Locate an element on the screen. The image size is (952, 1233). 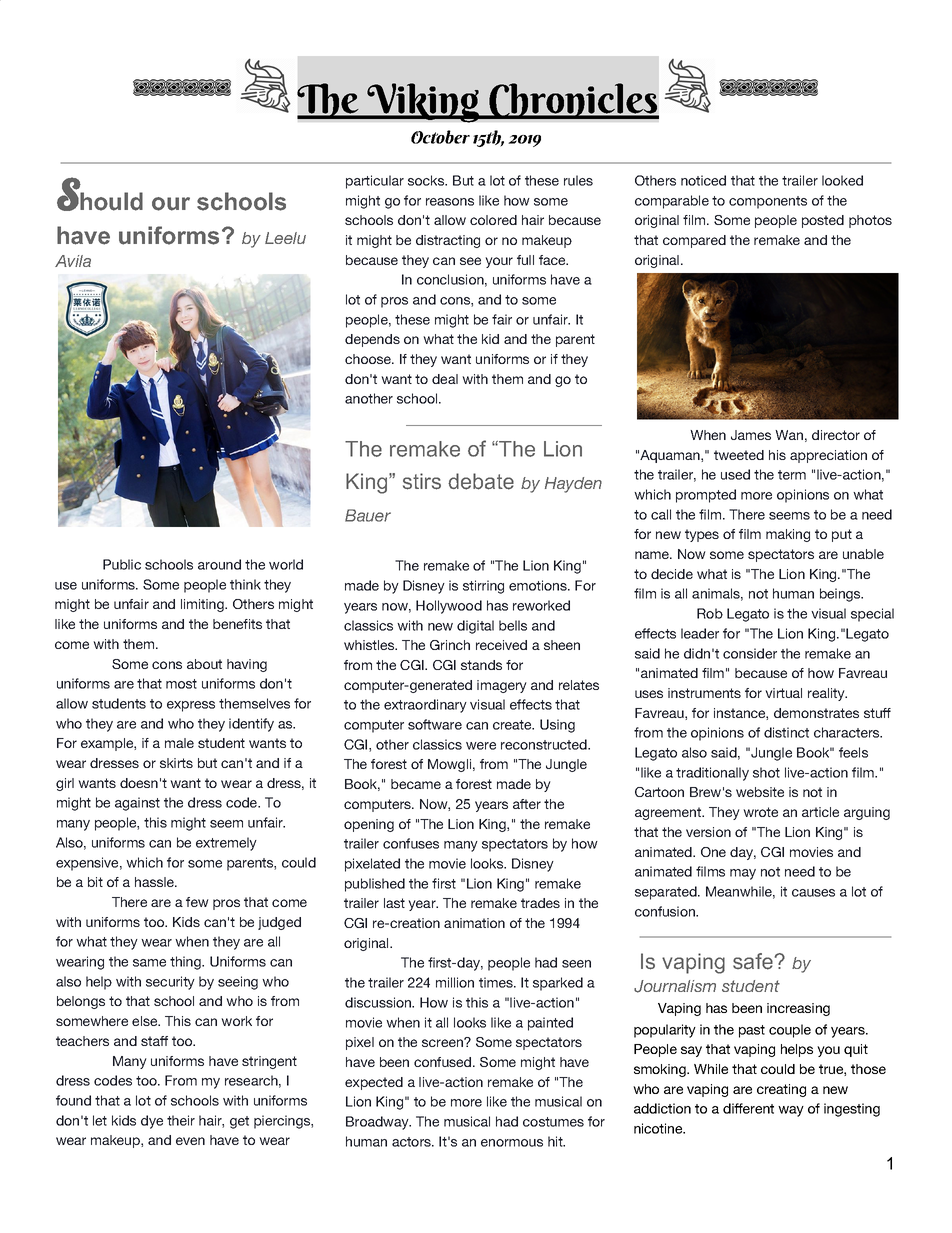
may is located at coordinates (743, 874).
